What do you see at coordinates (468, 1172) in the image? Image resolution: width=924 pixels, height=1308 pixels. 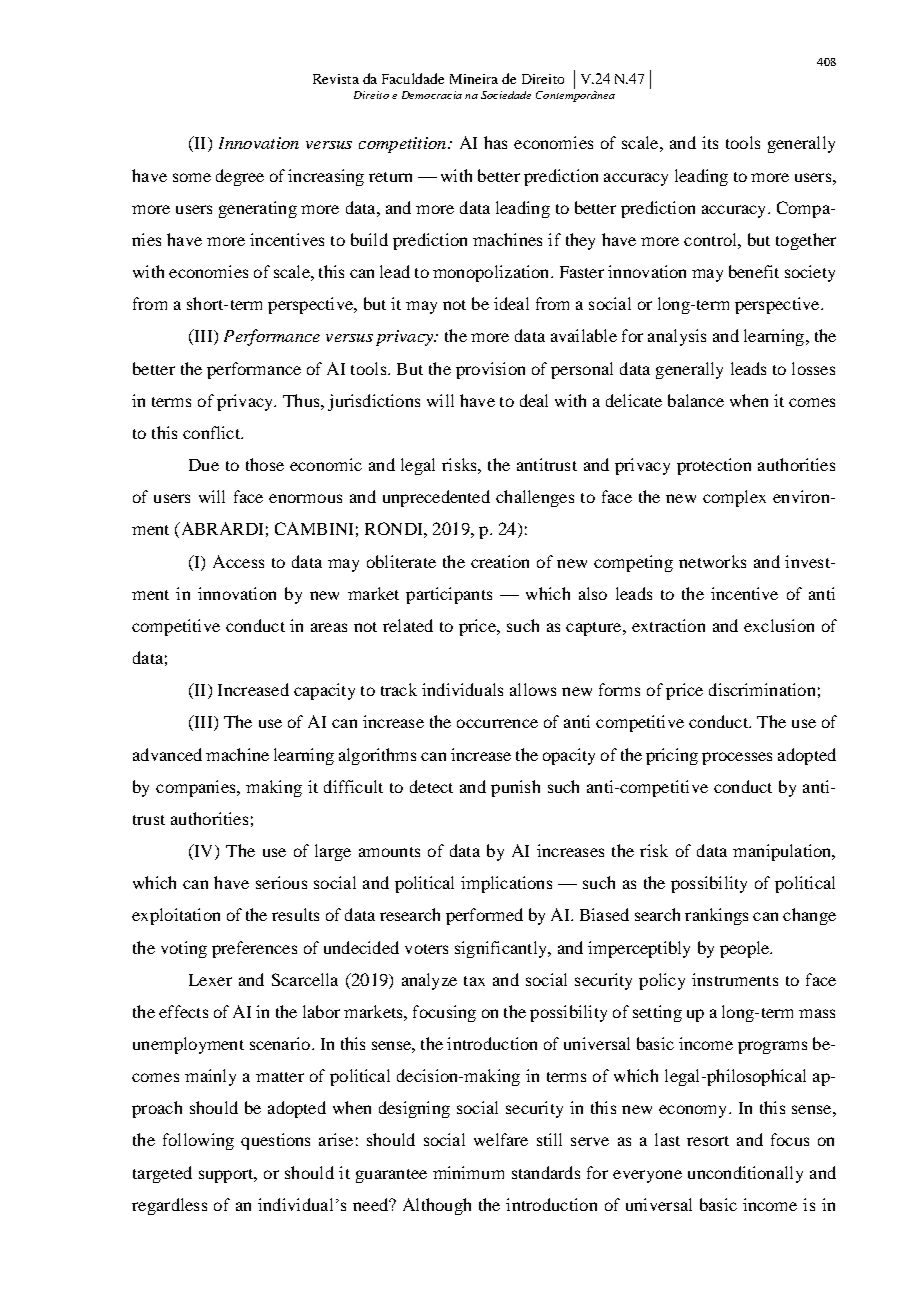 I see `minimum` at bounding box center [468, 1172].
